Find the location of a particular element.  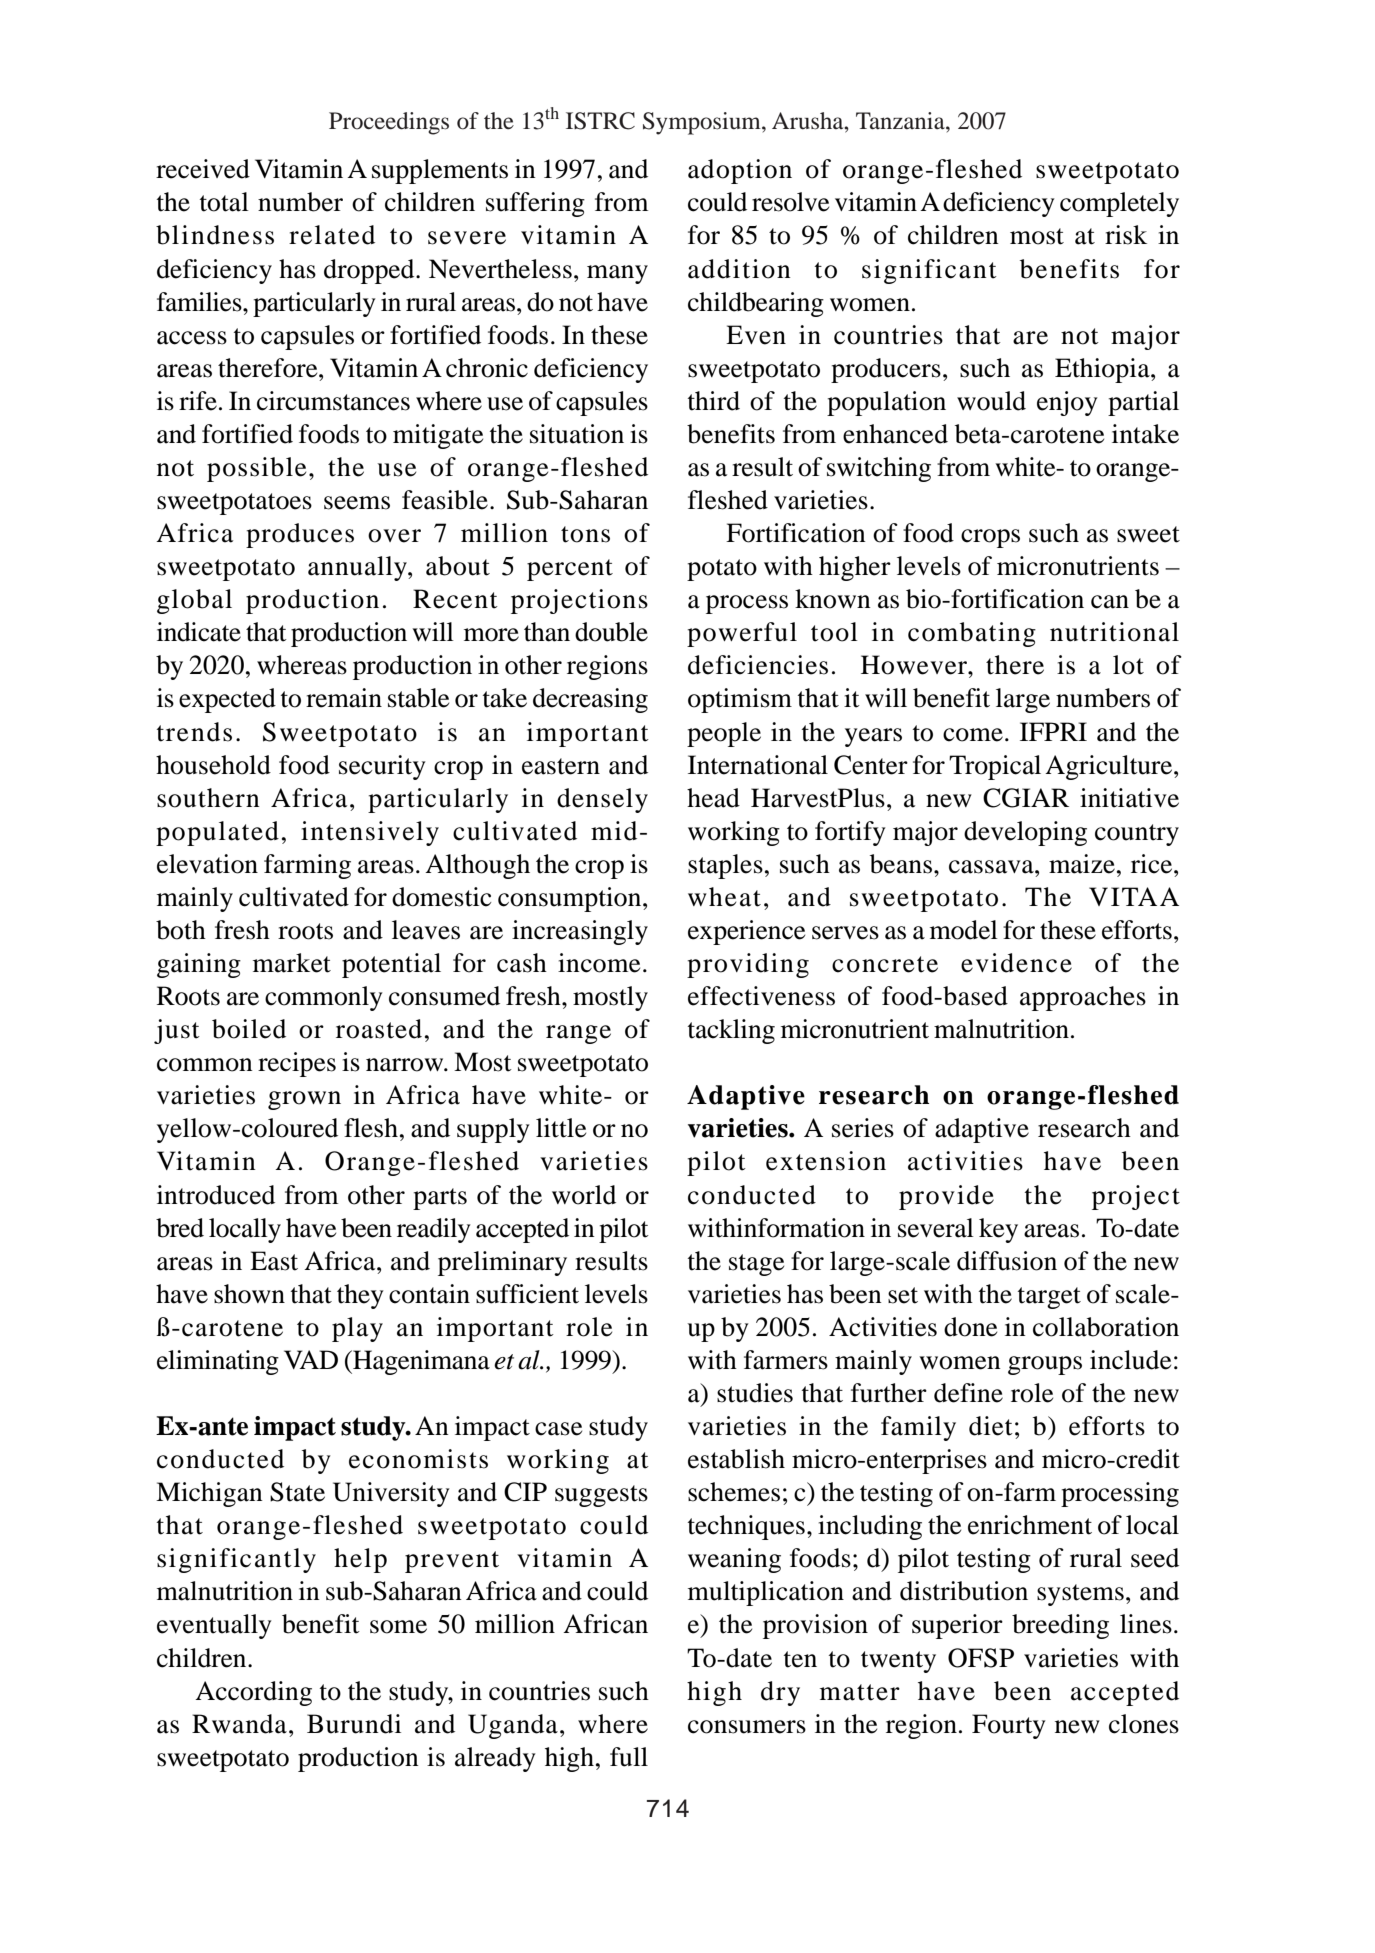

VAD is located at coordinates (311, 1359).
